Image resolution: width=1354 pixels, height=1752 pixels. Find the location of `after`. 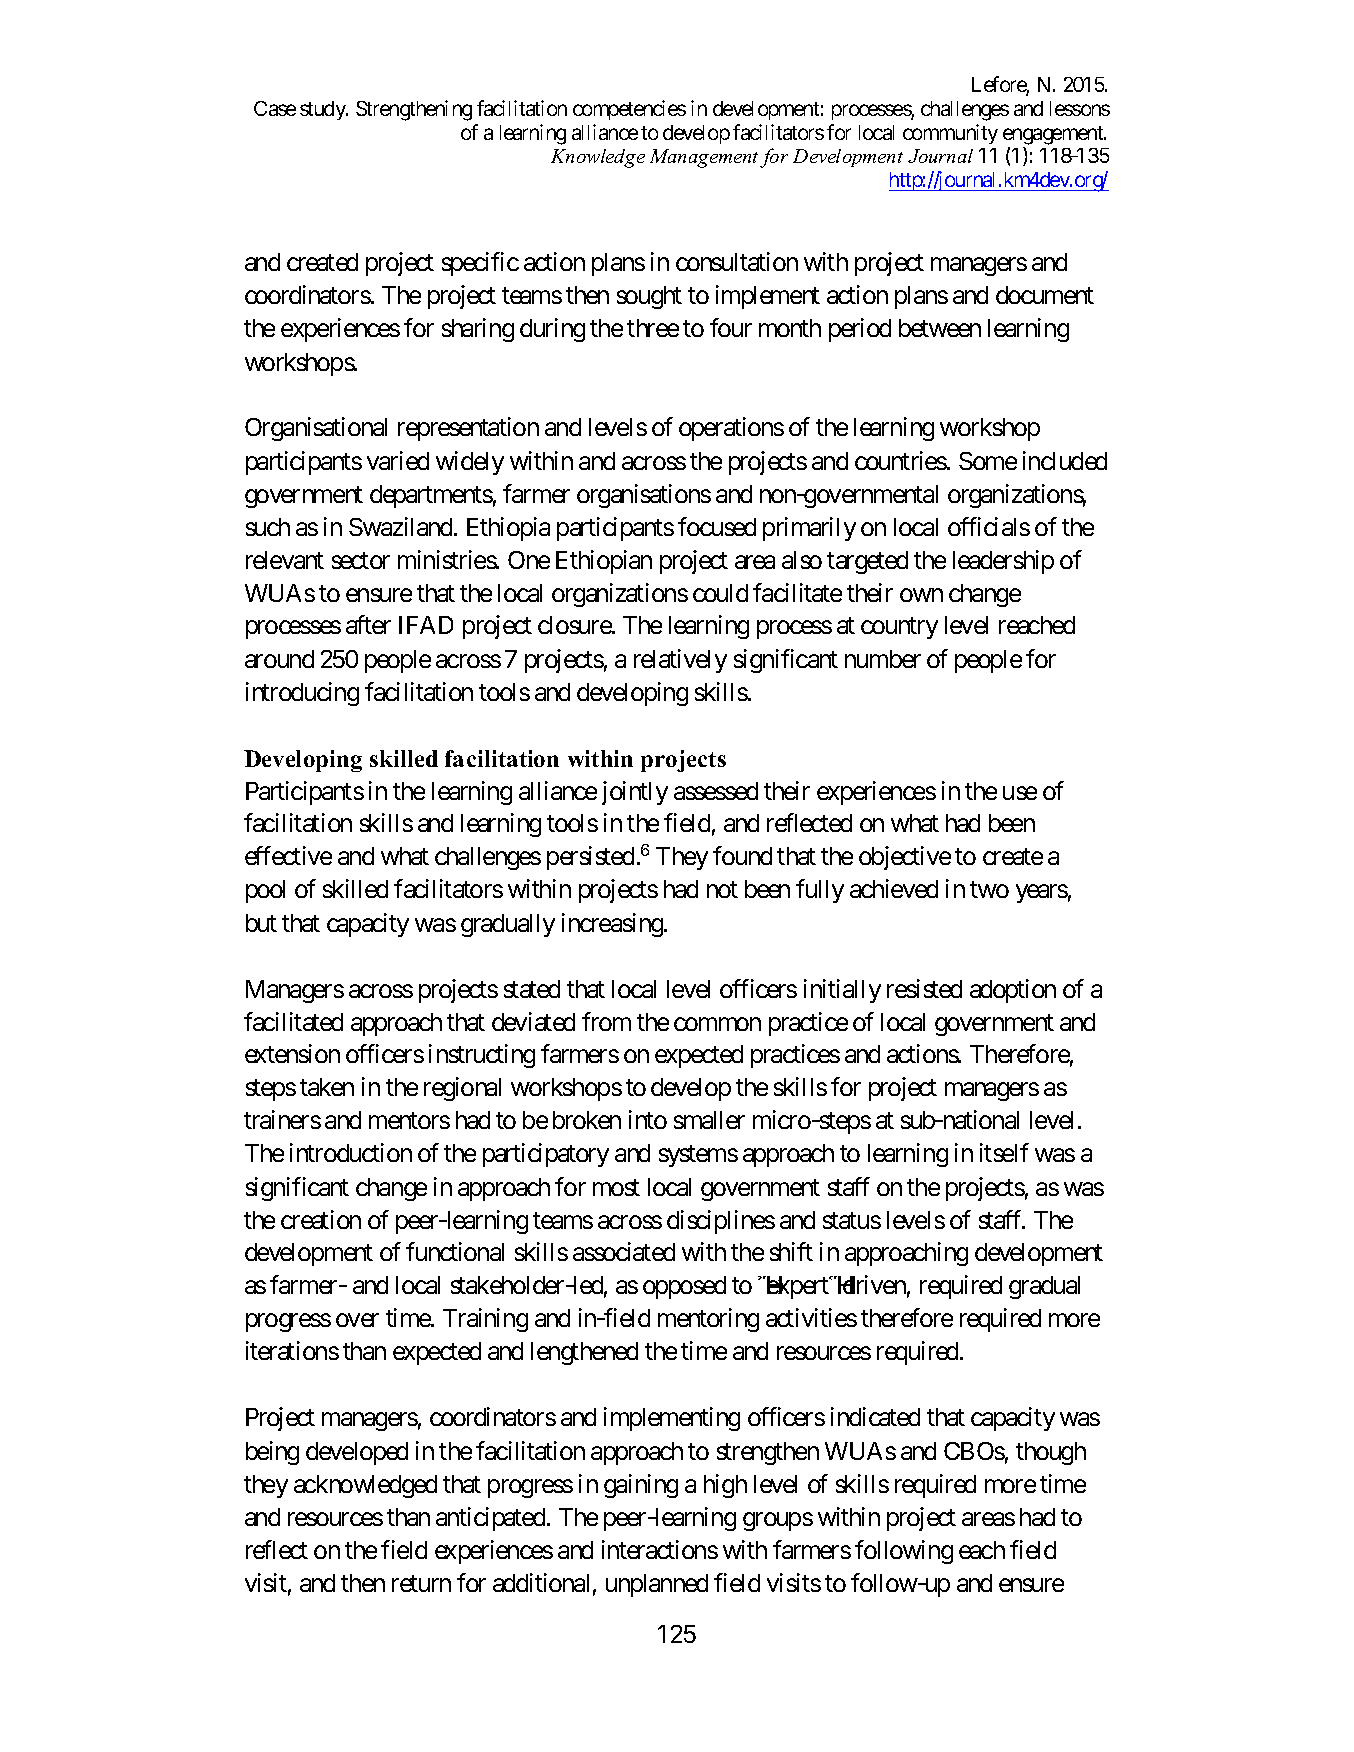

after is located at coordinates (368, 624).
